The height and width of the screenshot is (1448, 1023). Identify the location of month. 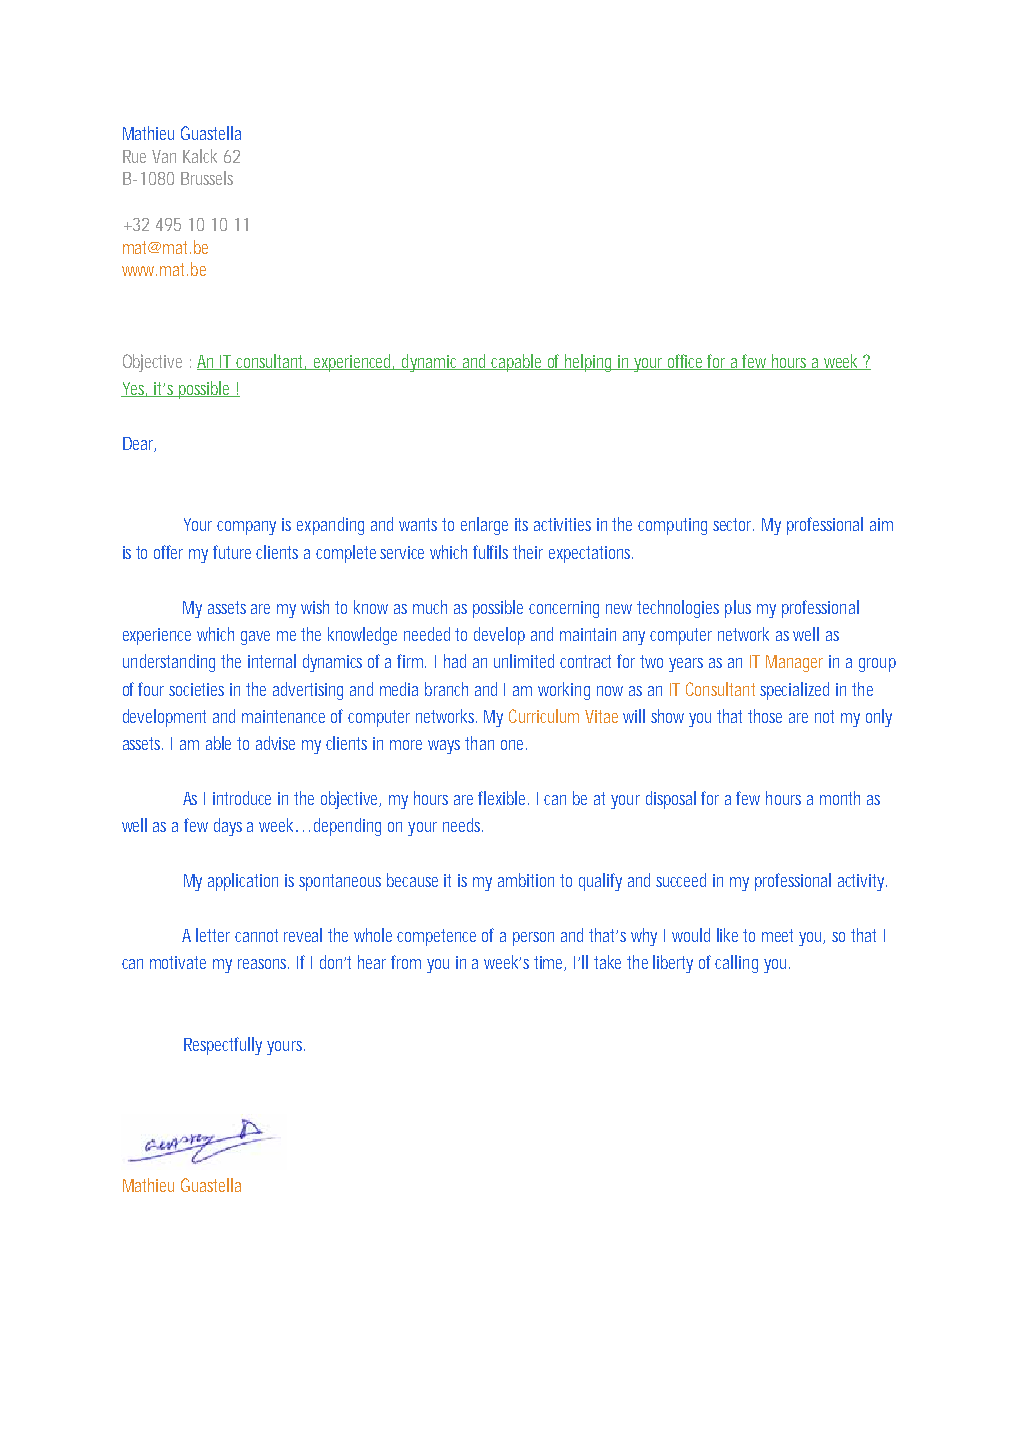
(840, 798).
